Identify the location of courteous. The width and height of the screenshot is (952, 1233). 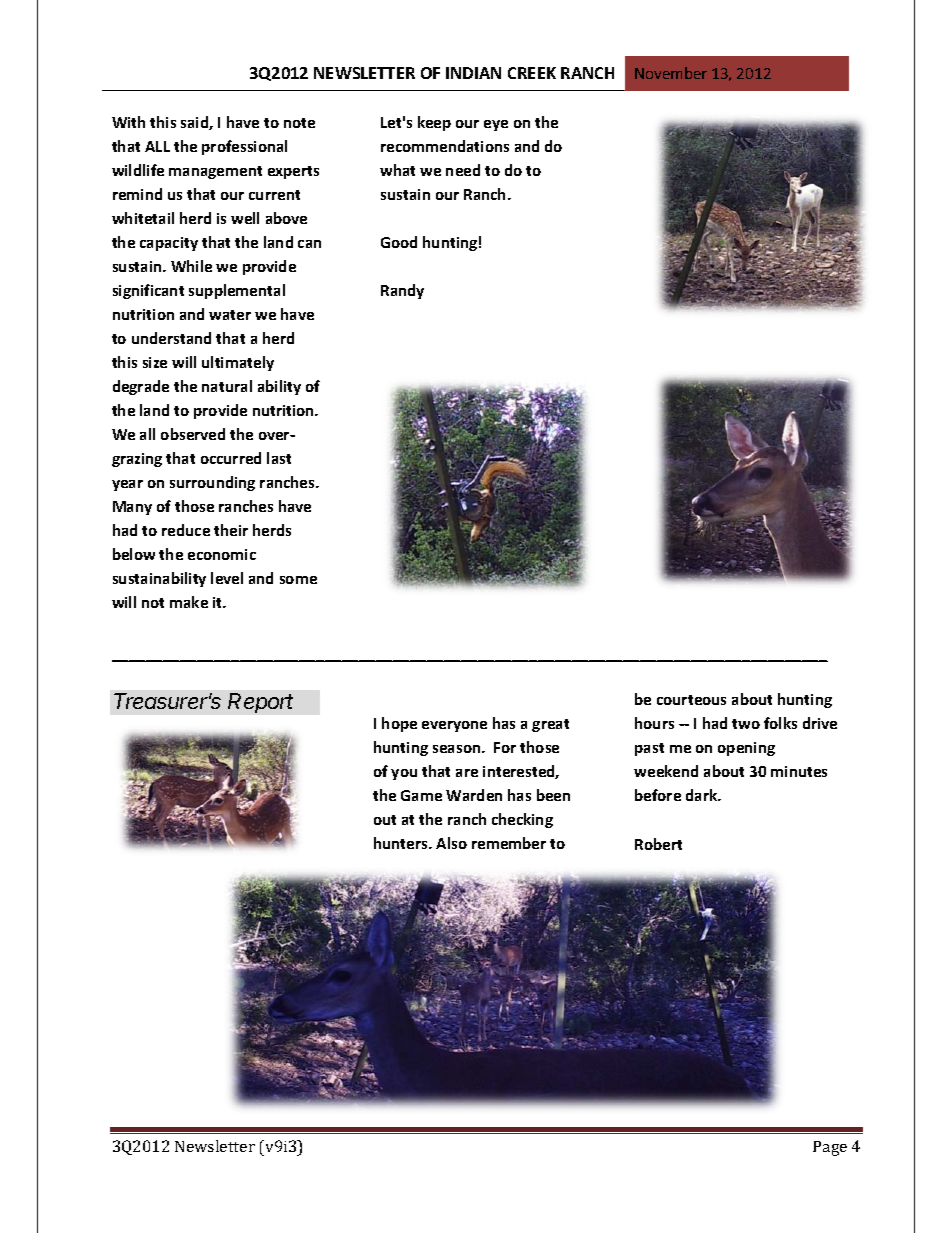
(691, 700).
